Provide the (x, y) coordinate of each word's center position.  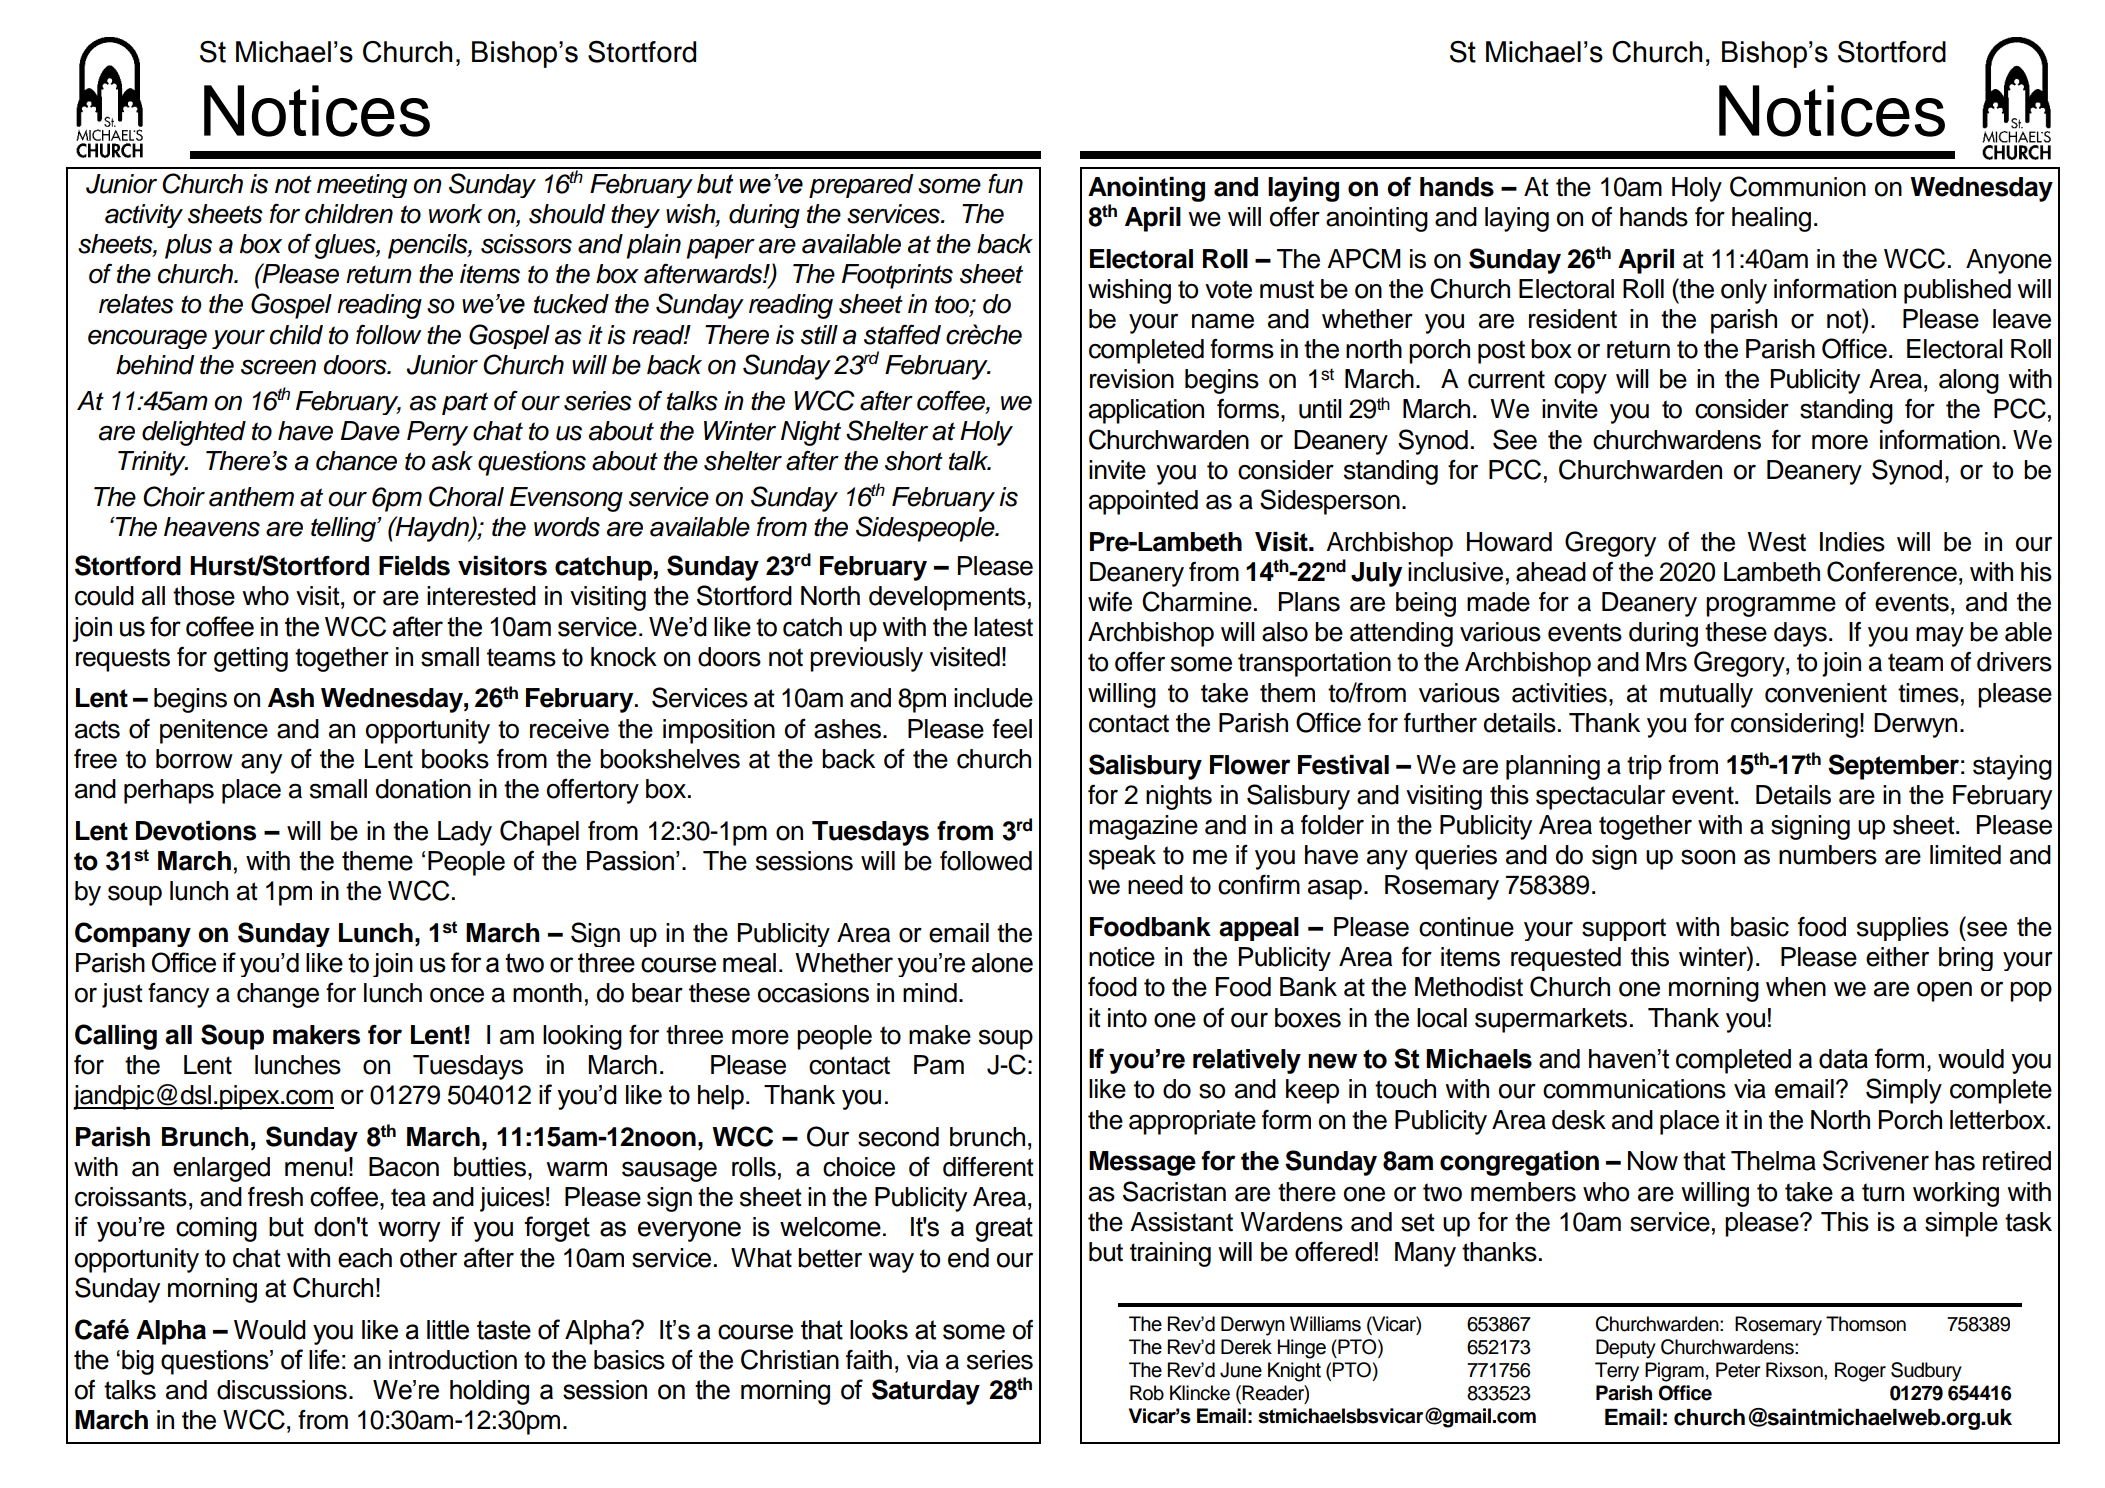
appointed (1143, 502)
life (324, 1359)
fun (1005, 184)
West (1776, 542)
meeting (362, 186)
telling (344, 529)
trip (1644, 767)
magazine (1143, 827)
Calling (116, 1037)
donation (423, 789)
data (1843, 1059)
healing (1771, 219)
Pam (939, 1065)
